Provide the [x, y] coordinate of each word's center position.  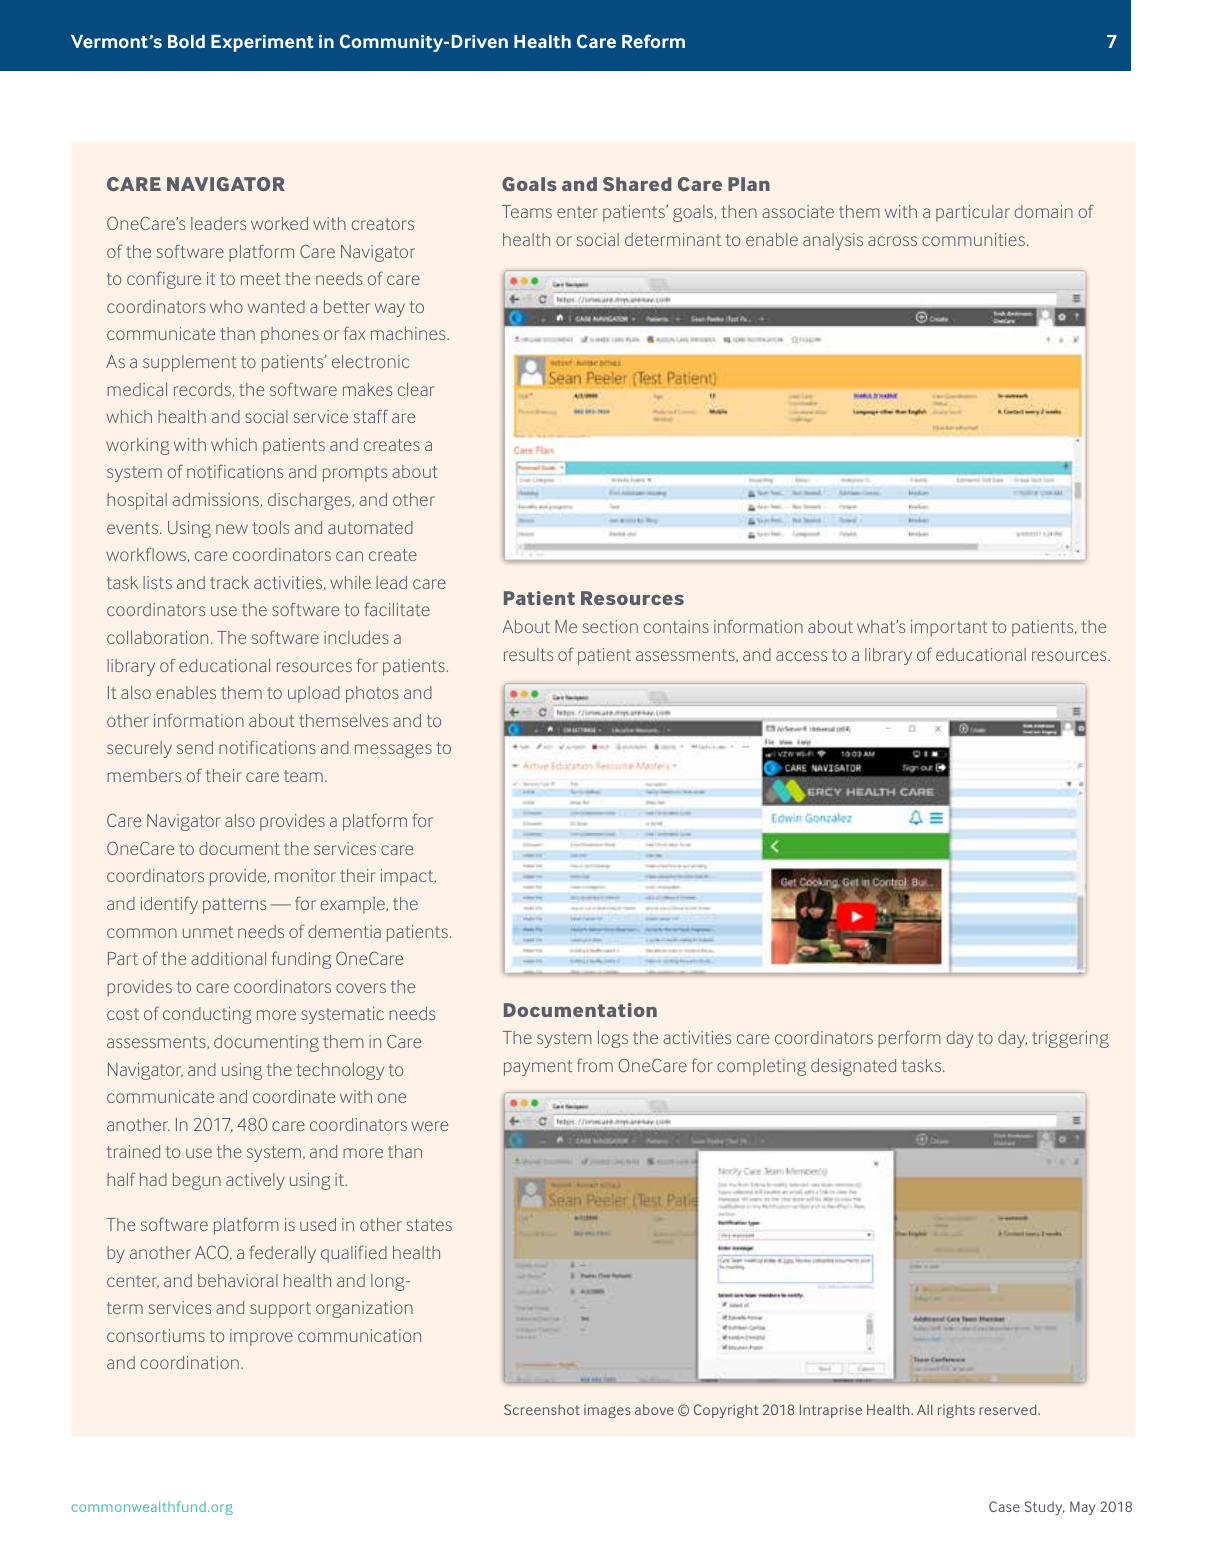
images [607, 1411]
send [195, 747]
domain [1043, 211]
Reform [653, 41]
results [528, 654]
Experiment [262, 43]
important [949, 628]
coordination [190, 1362]
